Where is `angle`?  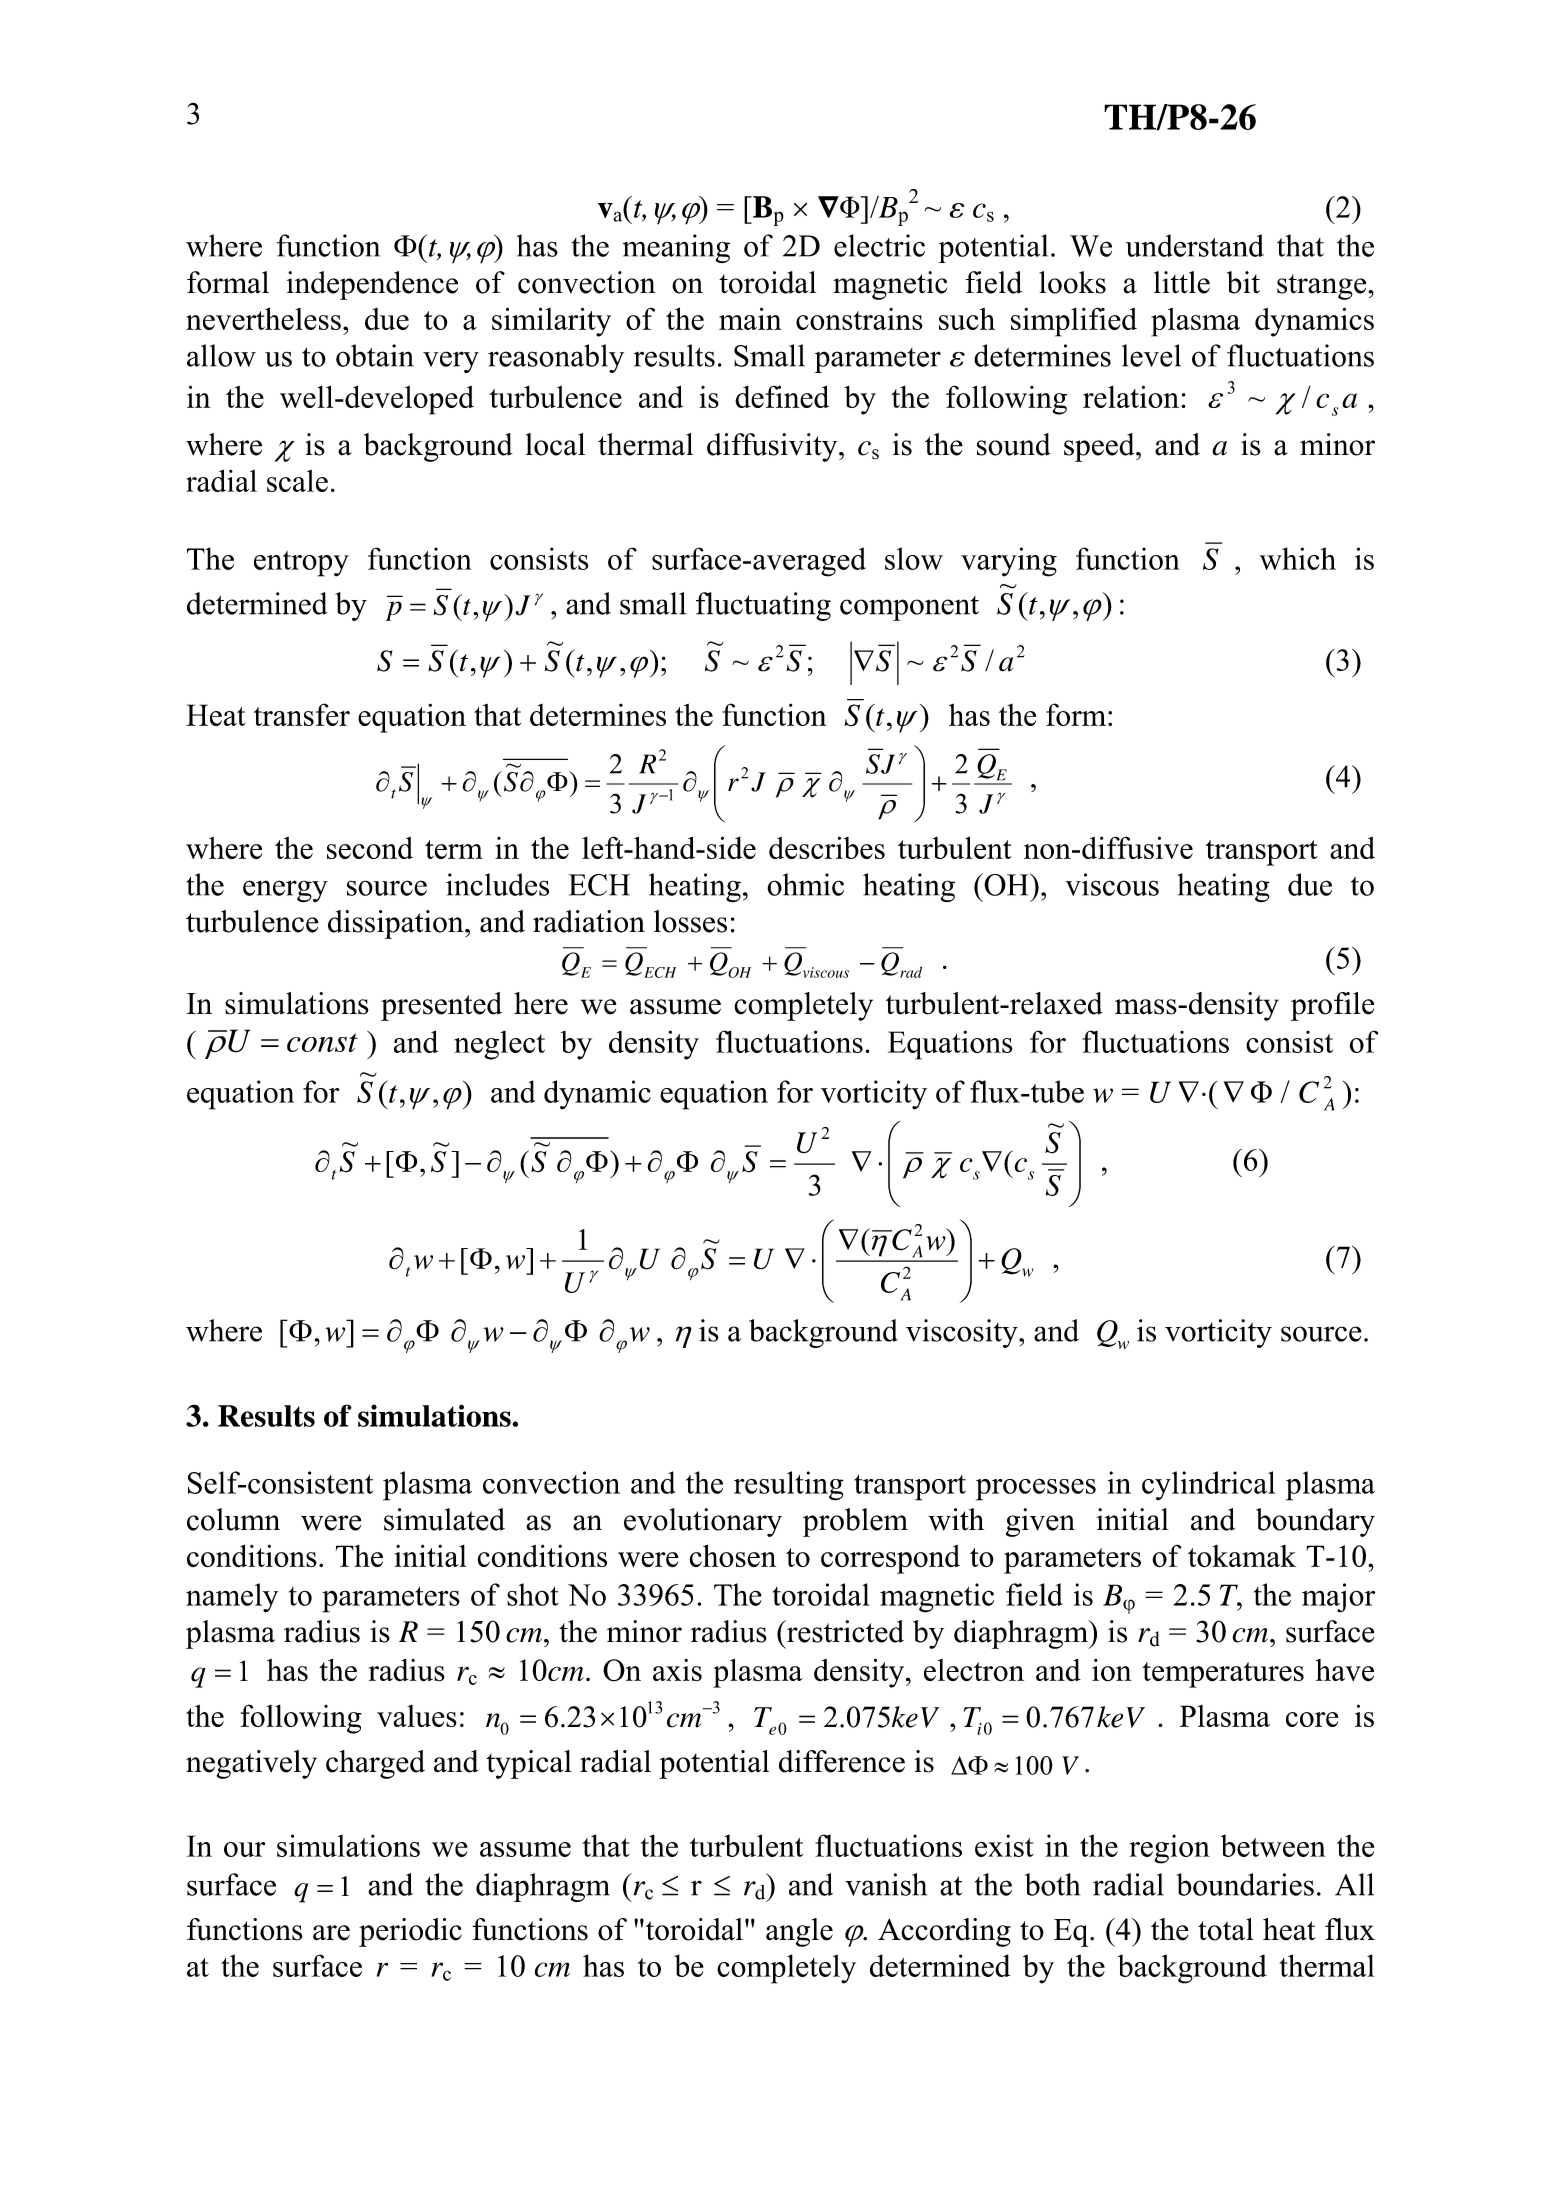 angle is located at coordinates (799, 1932).
